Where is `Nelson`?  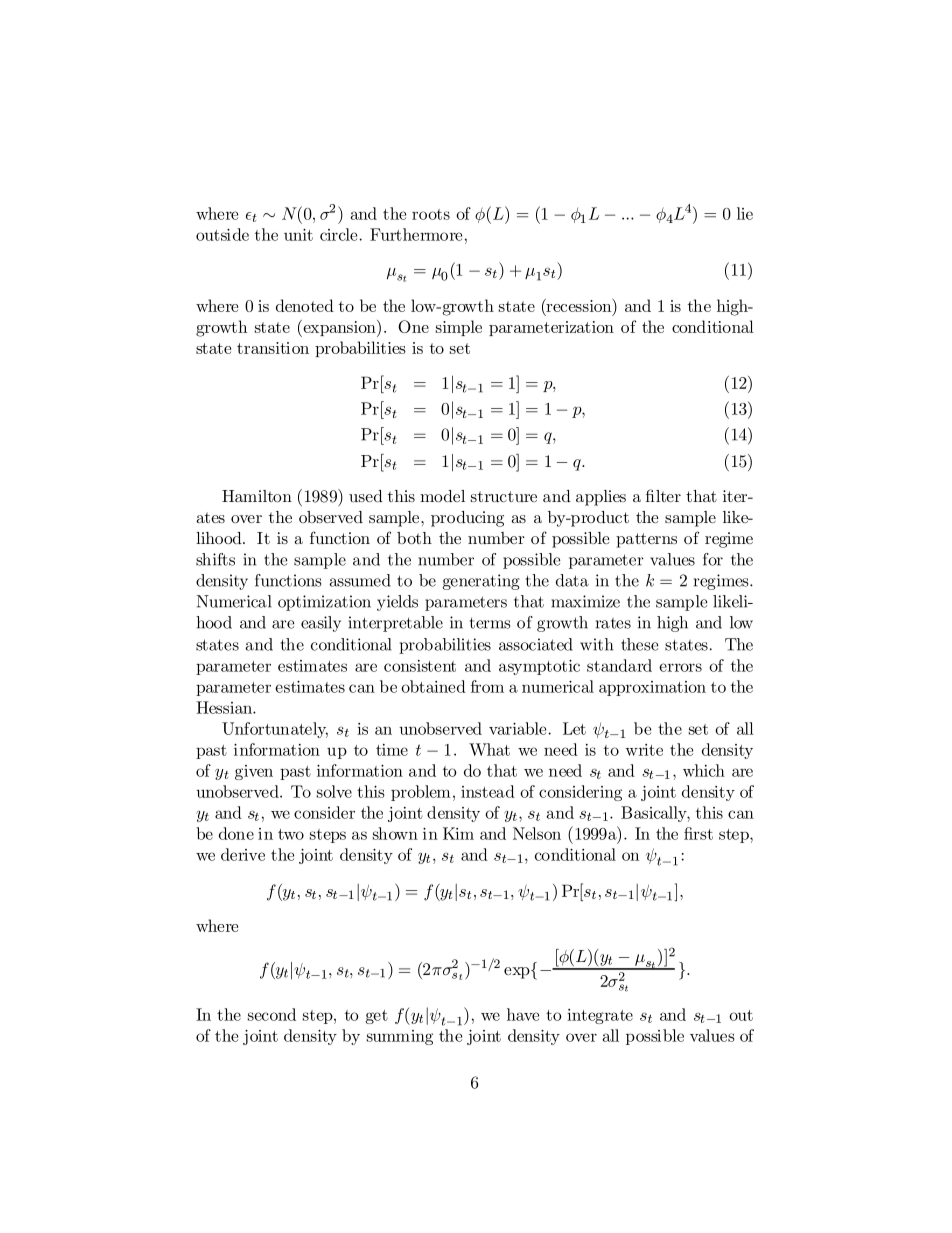
Nelson is located at coordinates (537, 833).
